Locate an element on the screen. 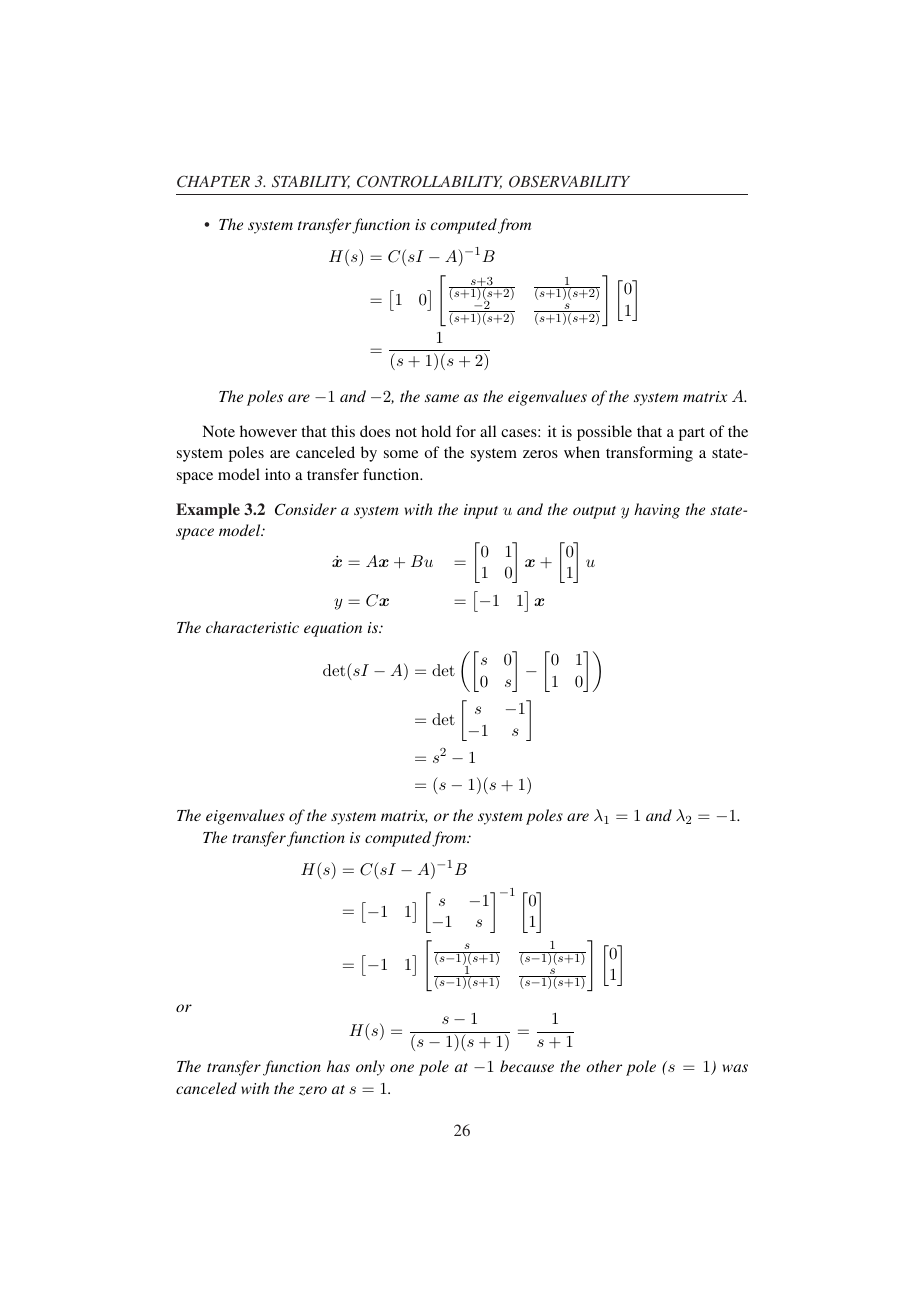 The width and height of the screenshot is (924, 1308). because is located at coordinates (527, 1066).
